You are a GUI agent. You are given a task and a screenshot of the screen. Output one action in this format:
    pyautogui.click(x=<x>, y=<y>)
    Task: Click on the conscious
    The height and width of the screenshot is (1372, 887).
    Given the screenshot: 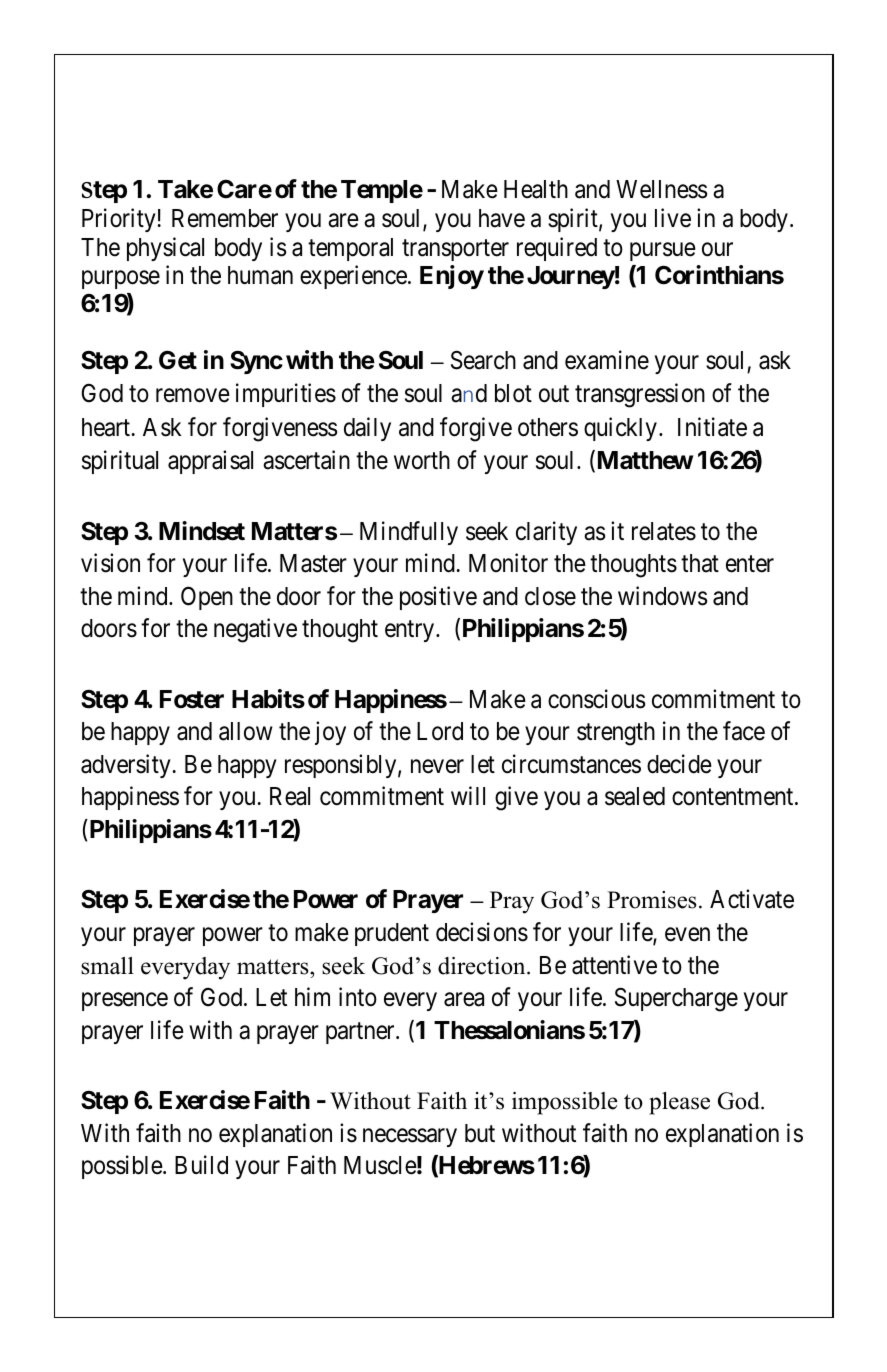 What is the action you would take?
    pyautogui.click(x=596, y=699)
